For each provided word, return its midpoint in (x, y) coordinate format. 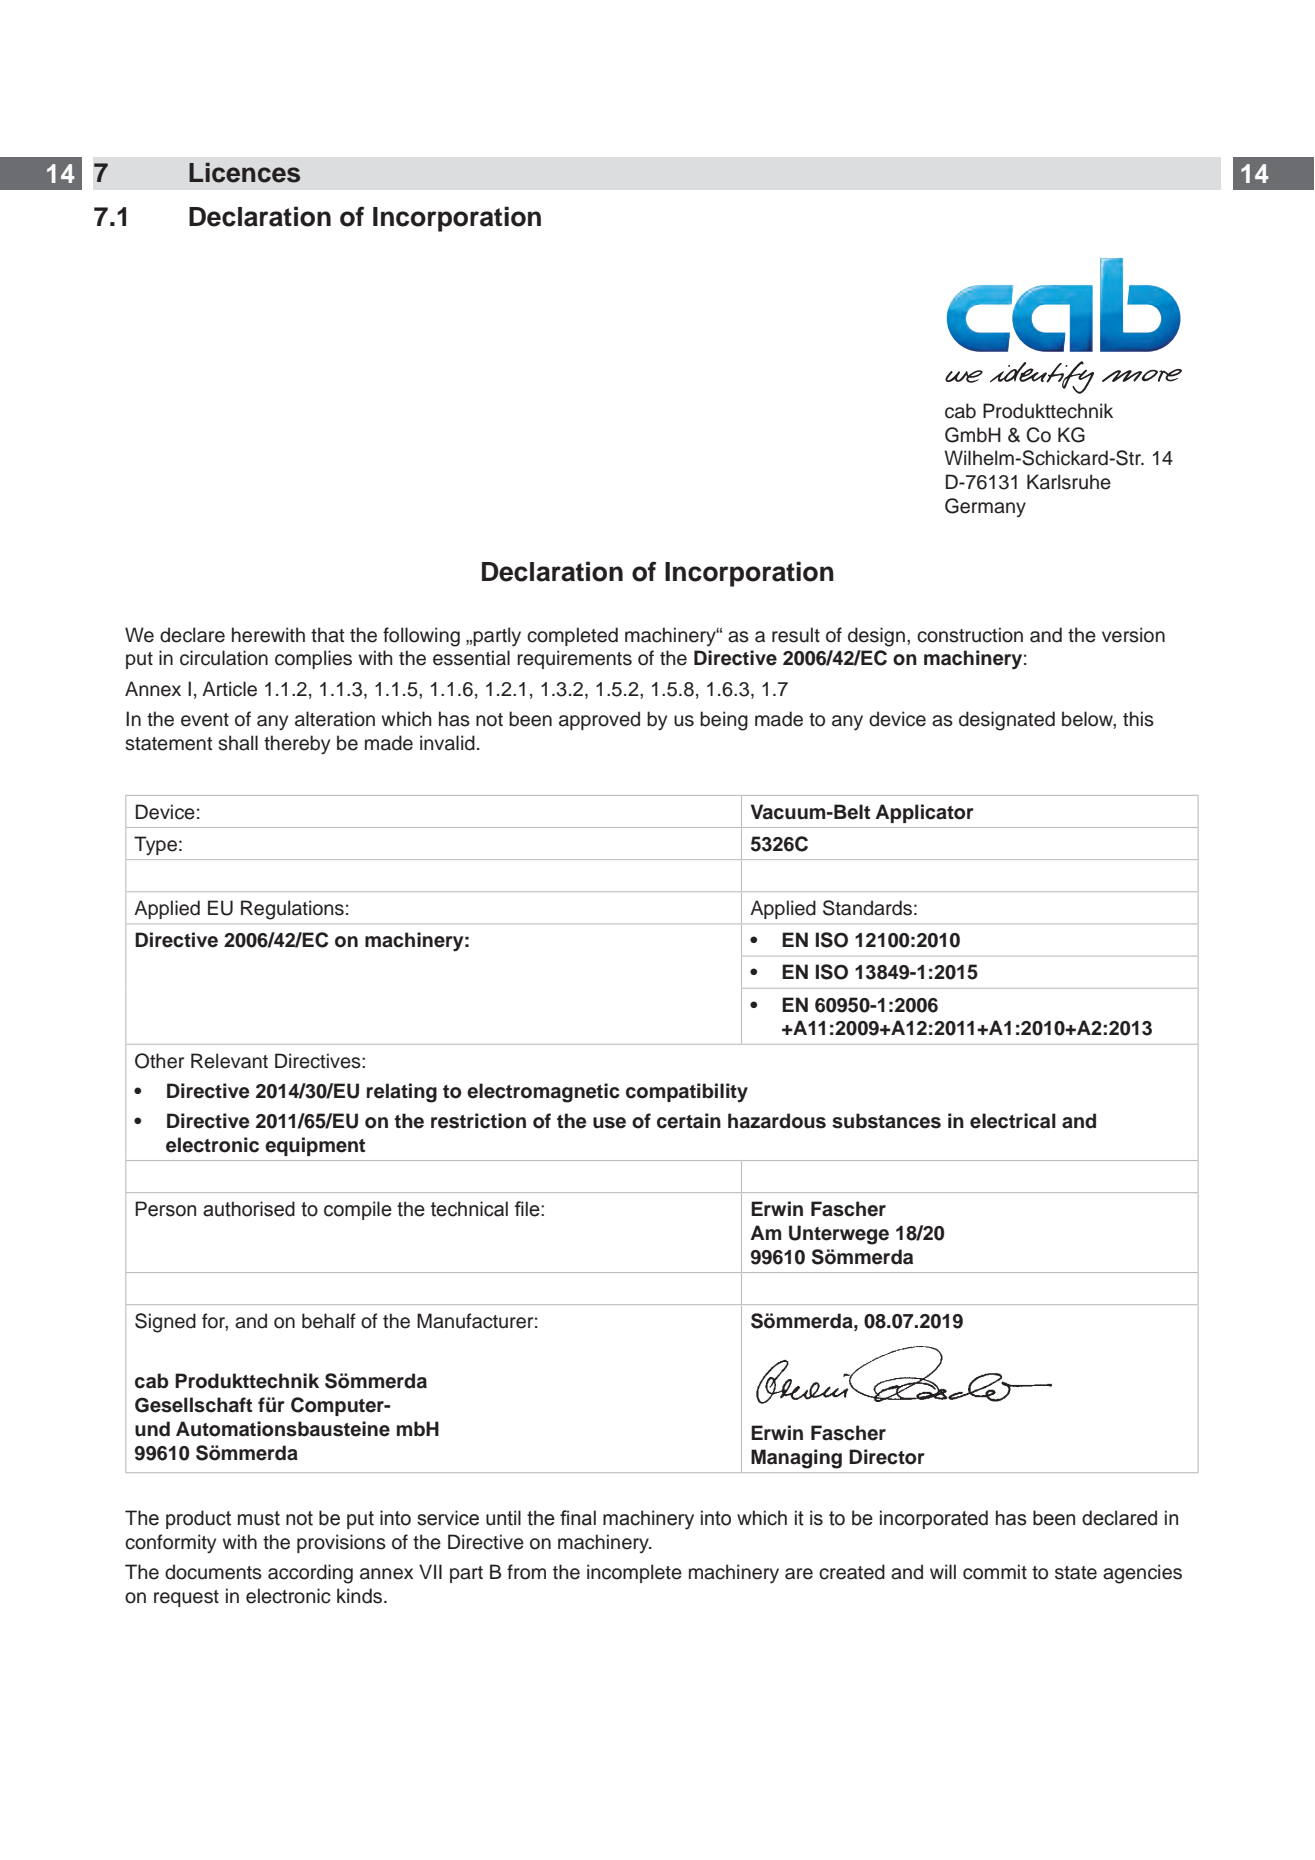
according (310, 1574)
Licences (244, 173)
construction (970, 635)
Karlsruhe (1069, 482)
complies (313, 659)
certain (689, 1121)
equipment (315, 1146)
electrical (1013, 1121)
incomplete (634, 1573)
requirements (574, 659)
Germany (985, 507)
